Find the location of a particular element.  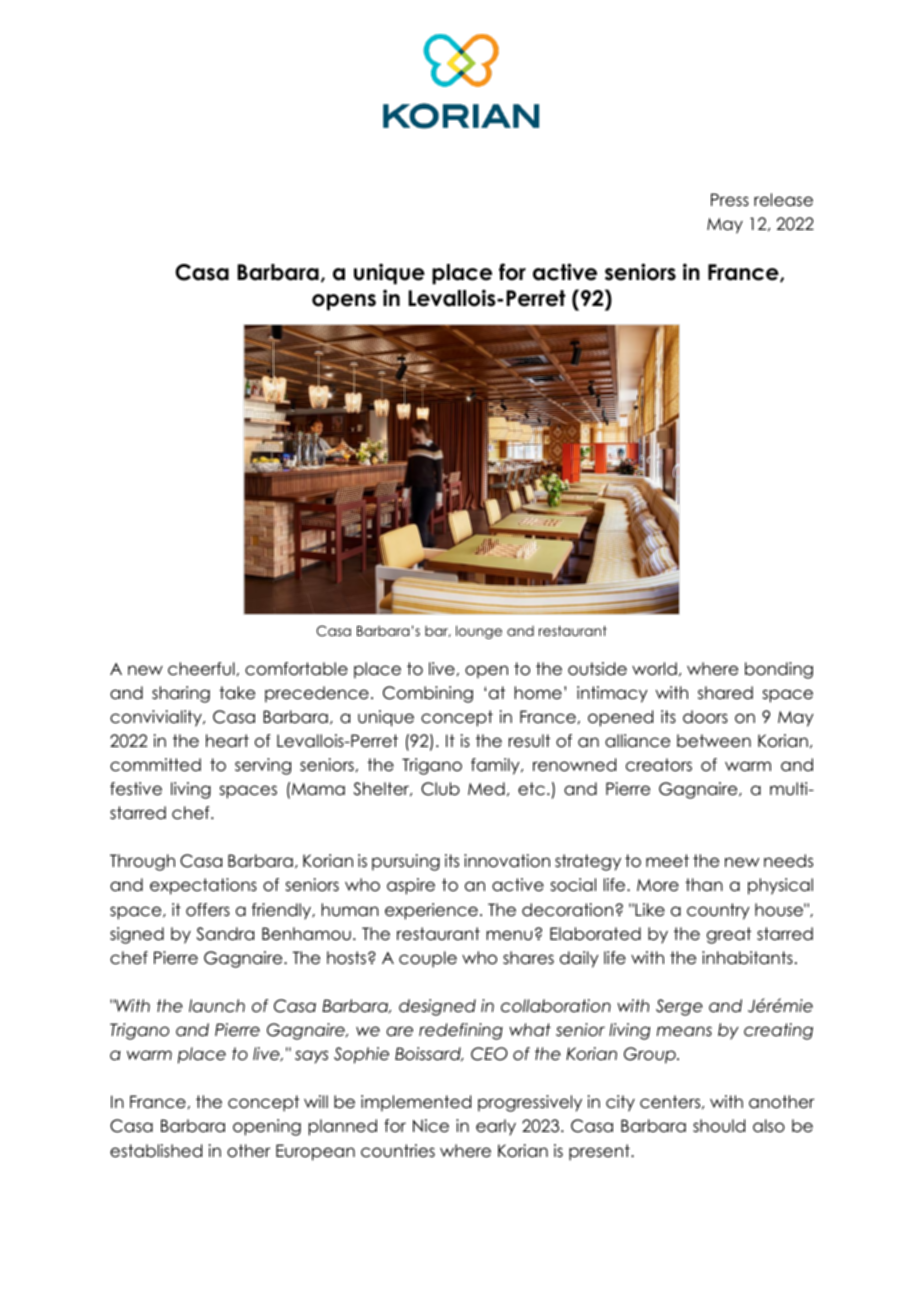

comfortable is located at coordinates (296, 669).
